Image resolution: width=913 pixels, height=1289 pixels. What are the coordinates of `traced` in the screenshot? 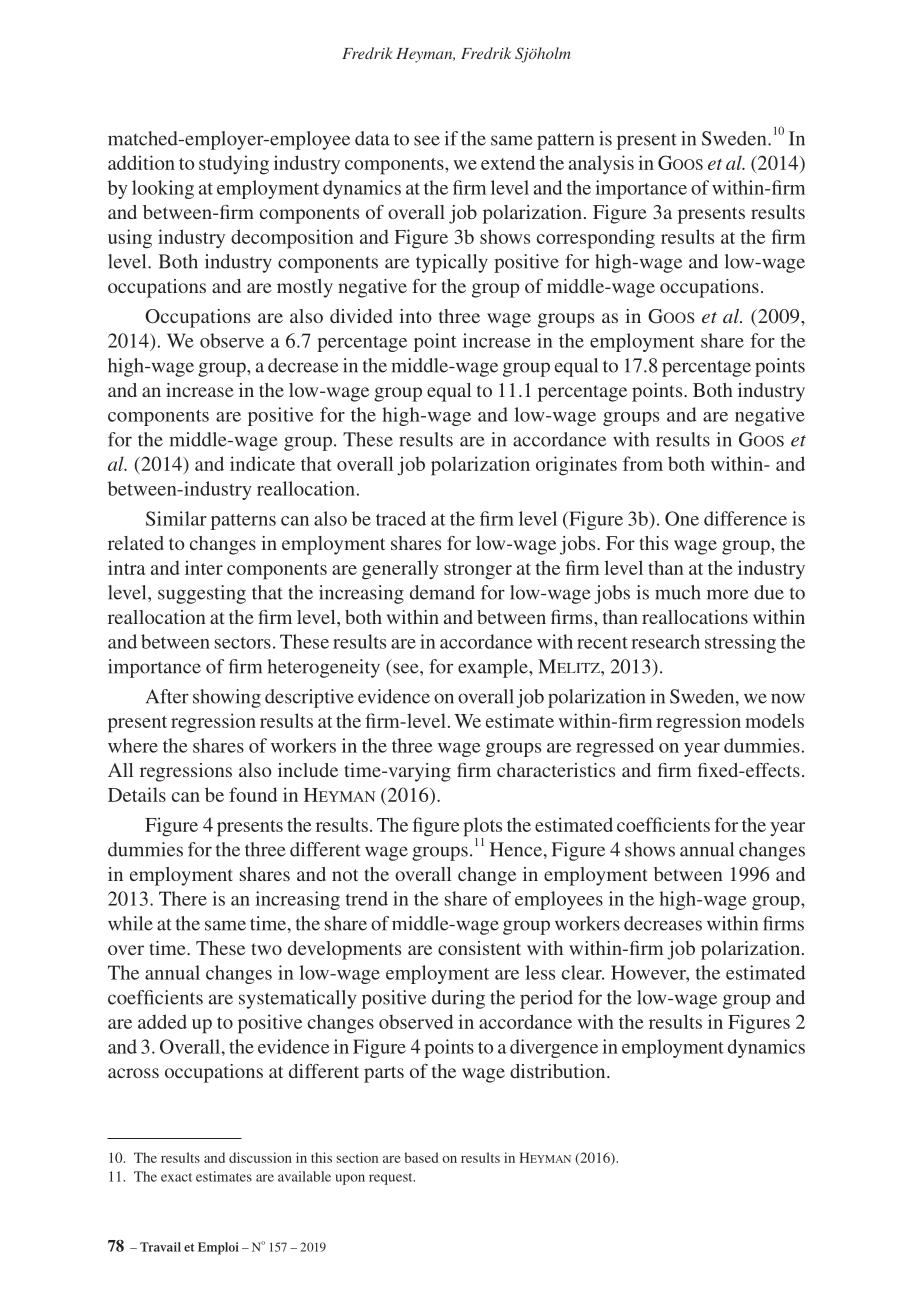 It's located at (401, 518).
